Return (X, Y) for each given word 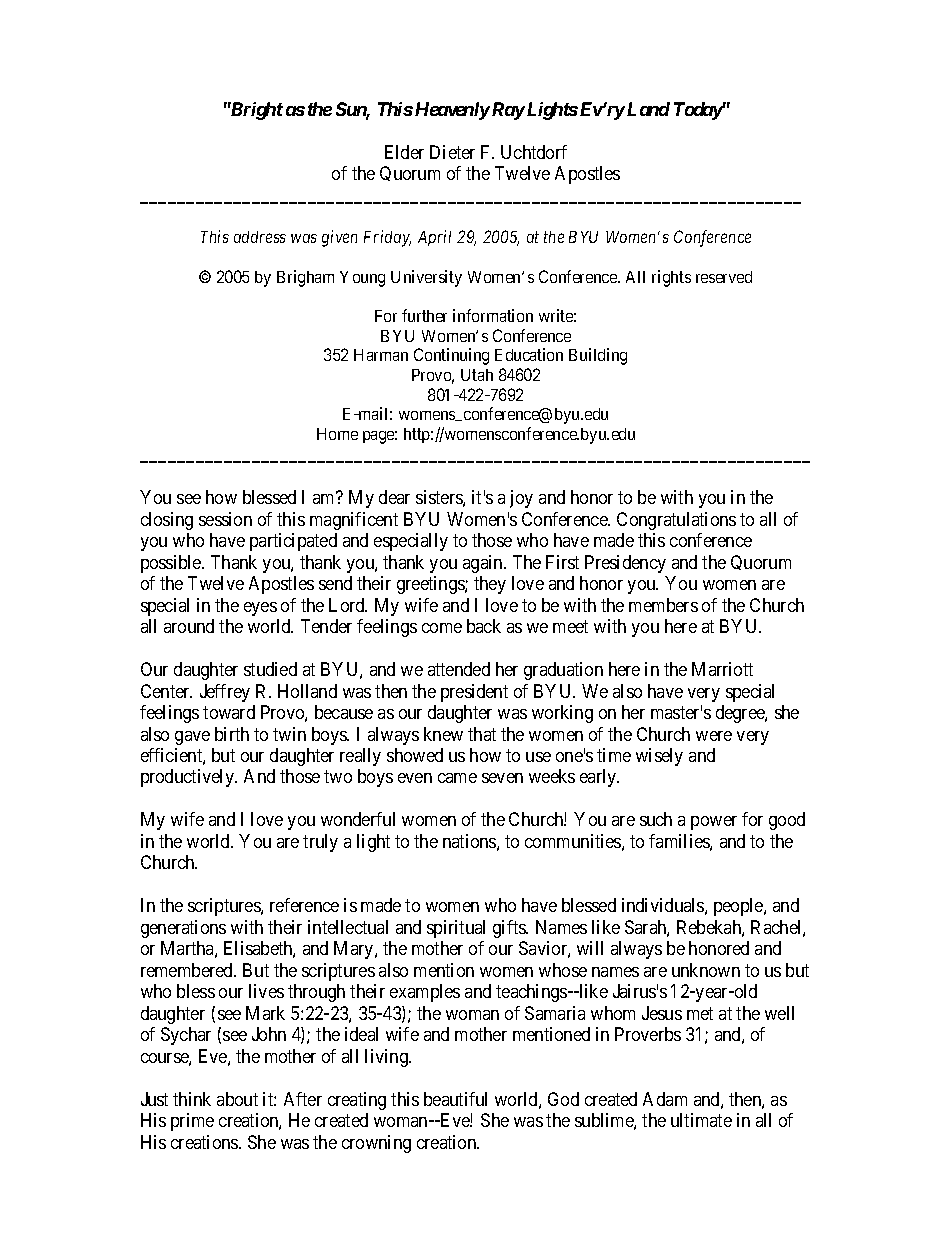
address (260, 237)
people (739, 907)
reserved (724, 277)
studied (270, 669)
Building (598, 356)
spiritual (456, 929)
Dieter (452, 152)
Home (337, 434)
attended (459, 669)
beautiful (455, 1099)
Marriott (722, 669)
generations (183, 929)
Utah (477, 375)
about (237, 1099)
